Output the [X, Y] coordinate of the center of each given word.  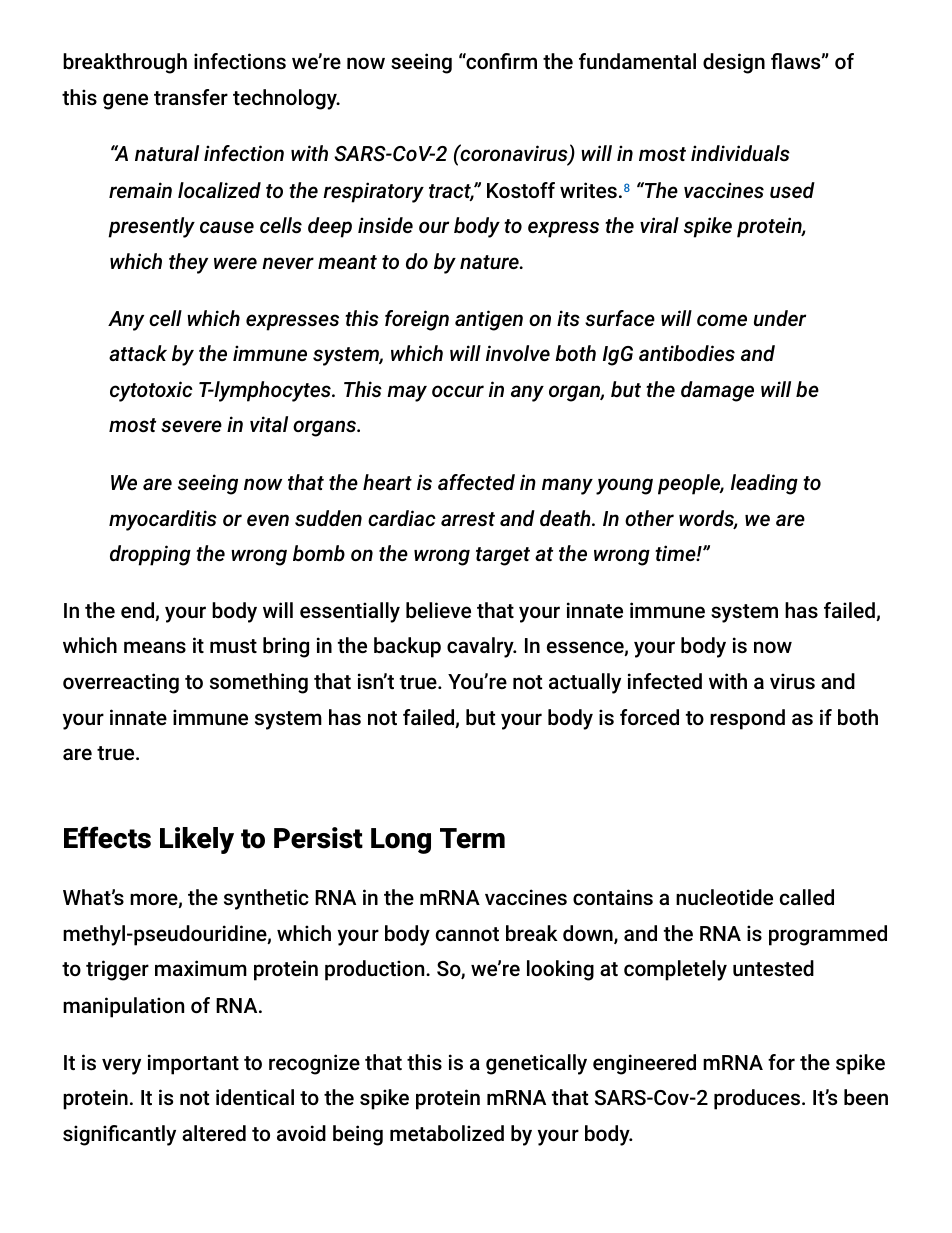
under [780, 318]
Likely [197, 840]
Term [472, 838]
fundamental [637, 61]
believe [438, 610]
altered [214, 1133]
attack [138, 353]
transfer [191, 97]
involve [518, 353]
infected [665, 681]
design [734, 63]
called [807, 897]
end [138, 611]
